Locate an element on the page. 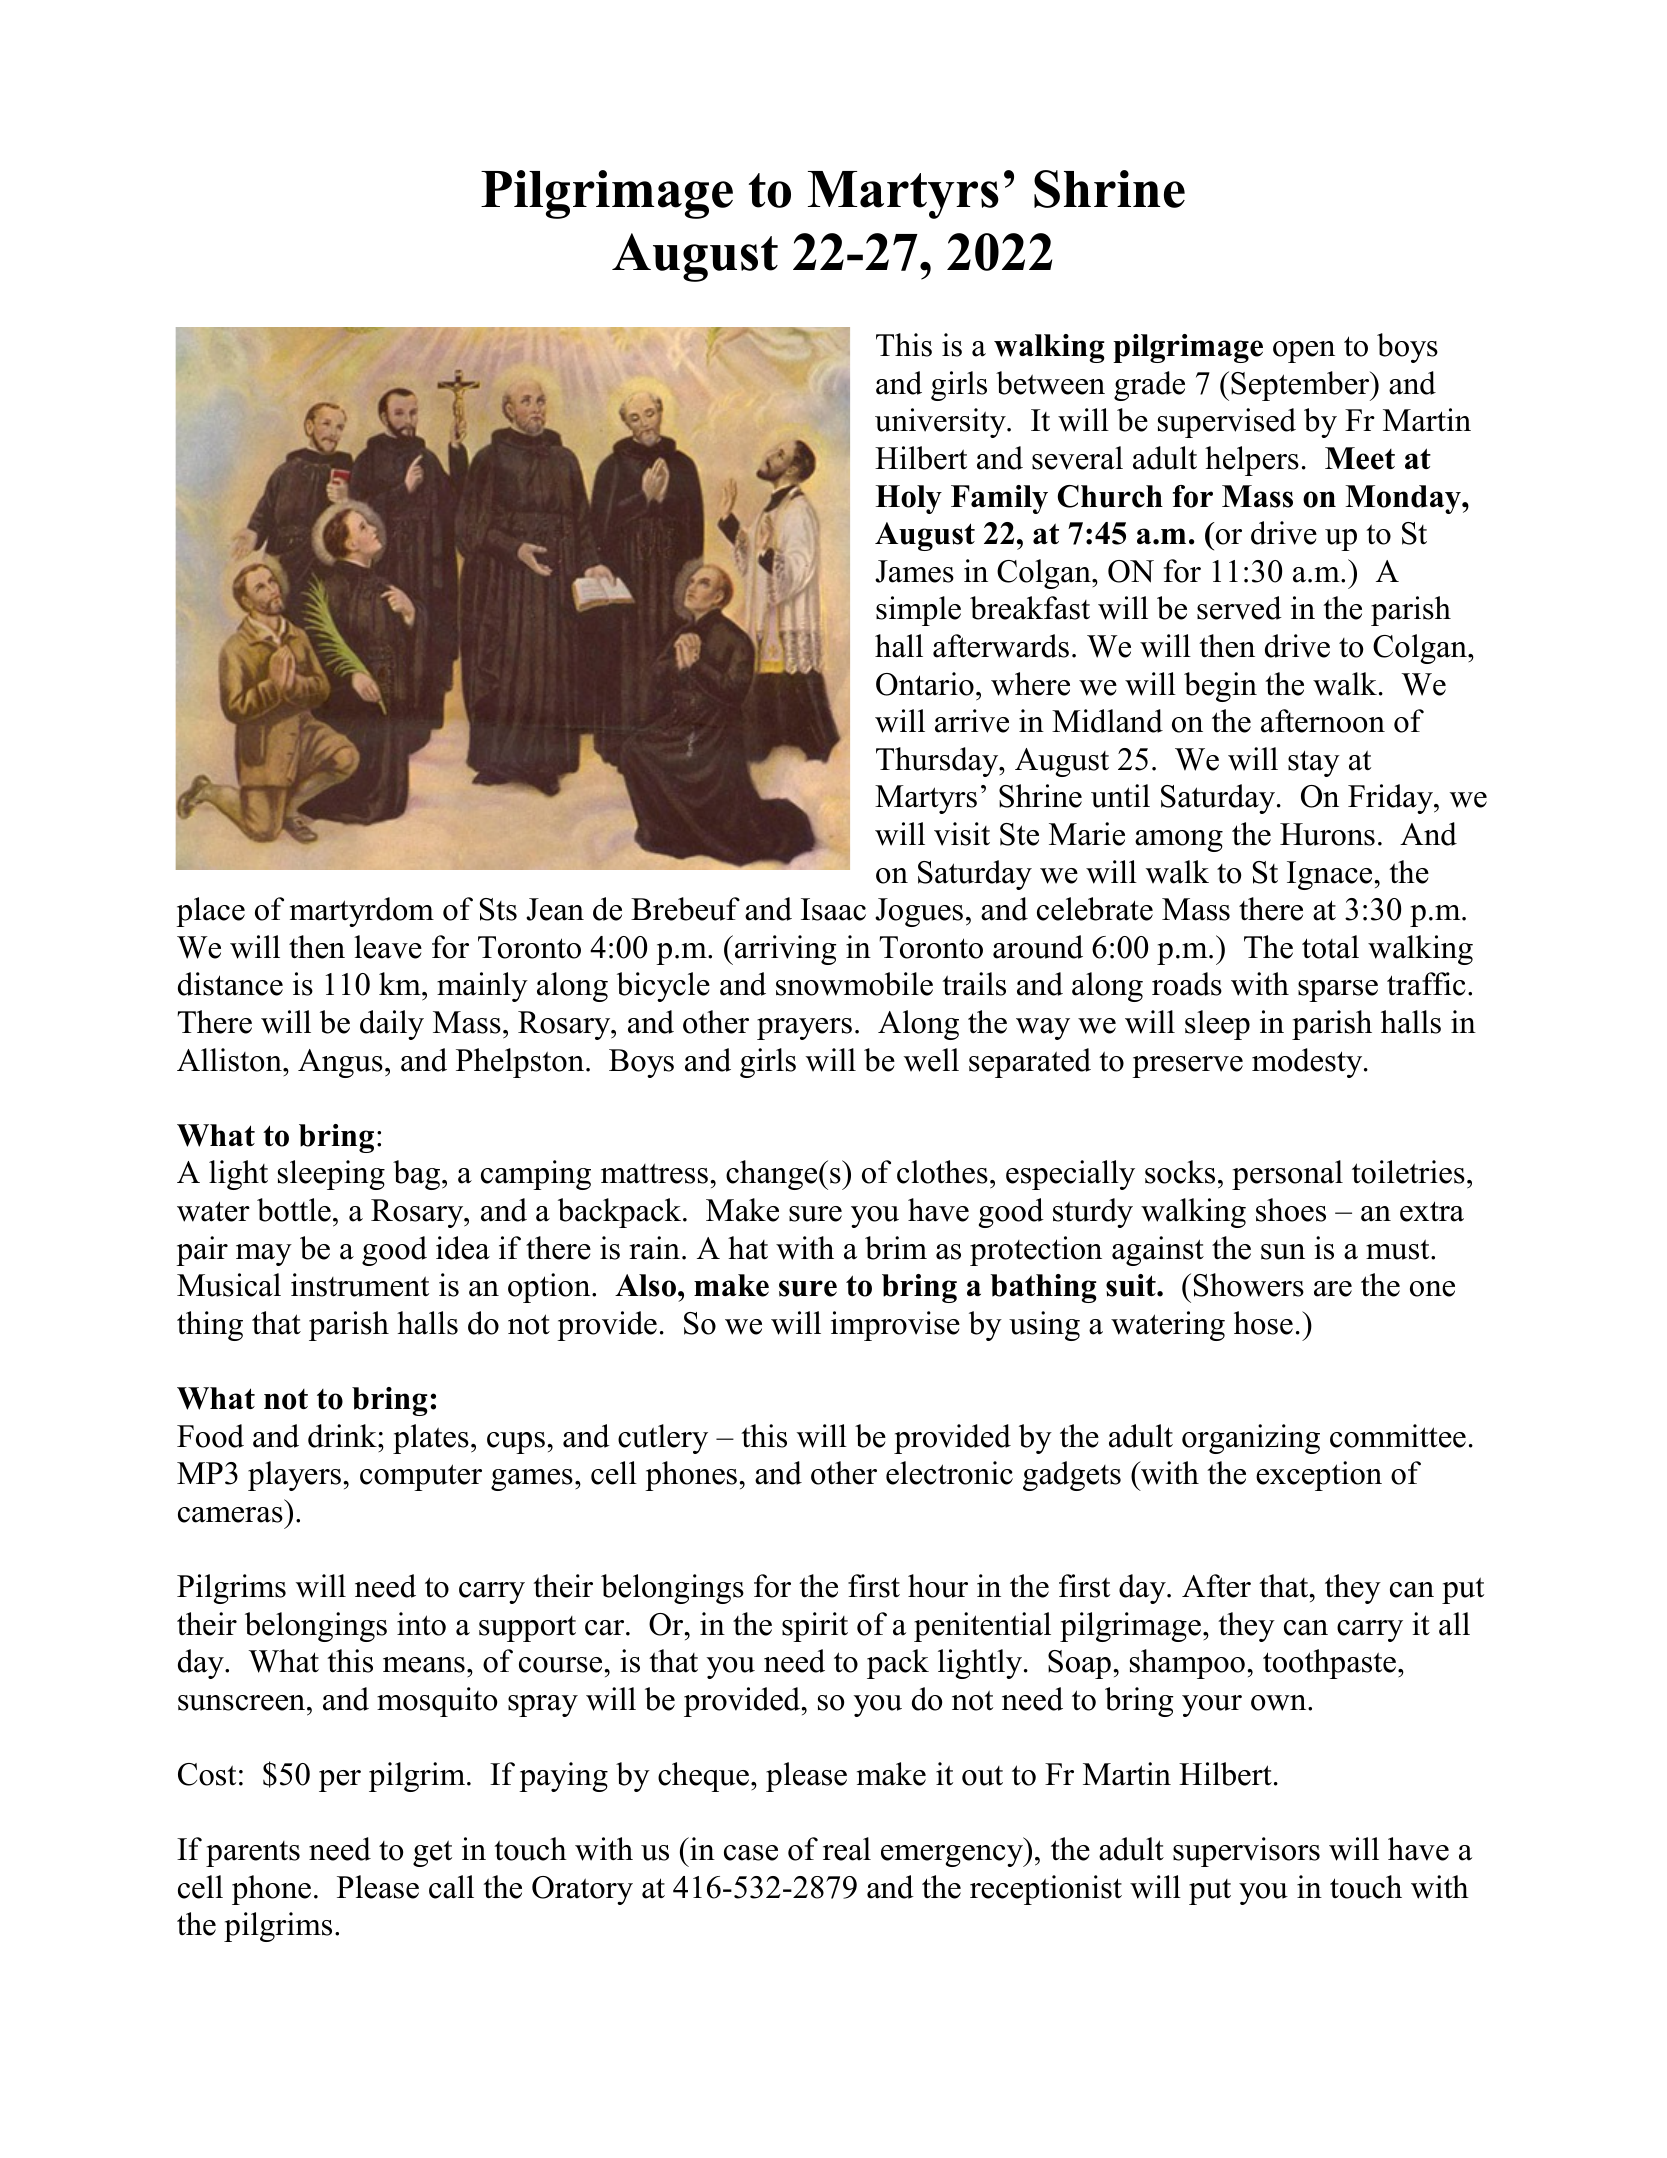 This document has height=2158, width=1667. Isaac is located at coordinates (833, 909).
